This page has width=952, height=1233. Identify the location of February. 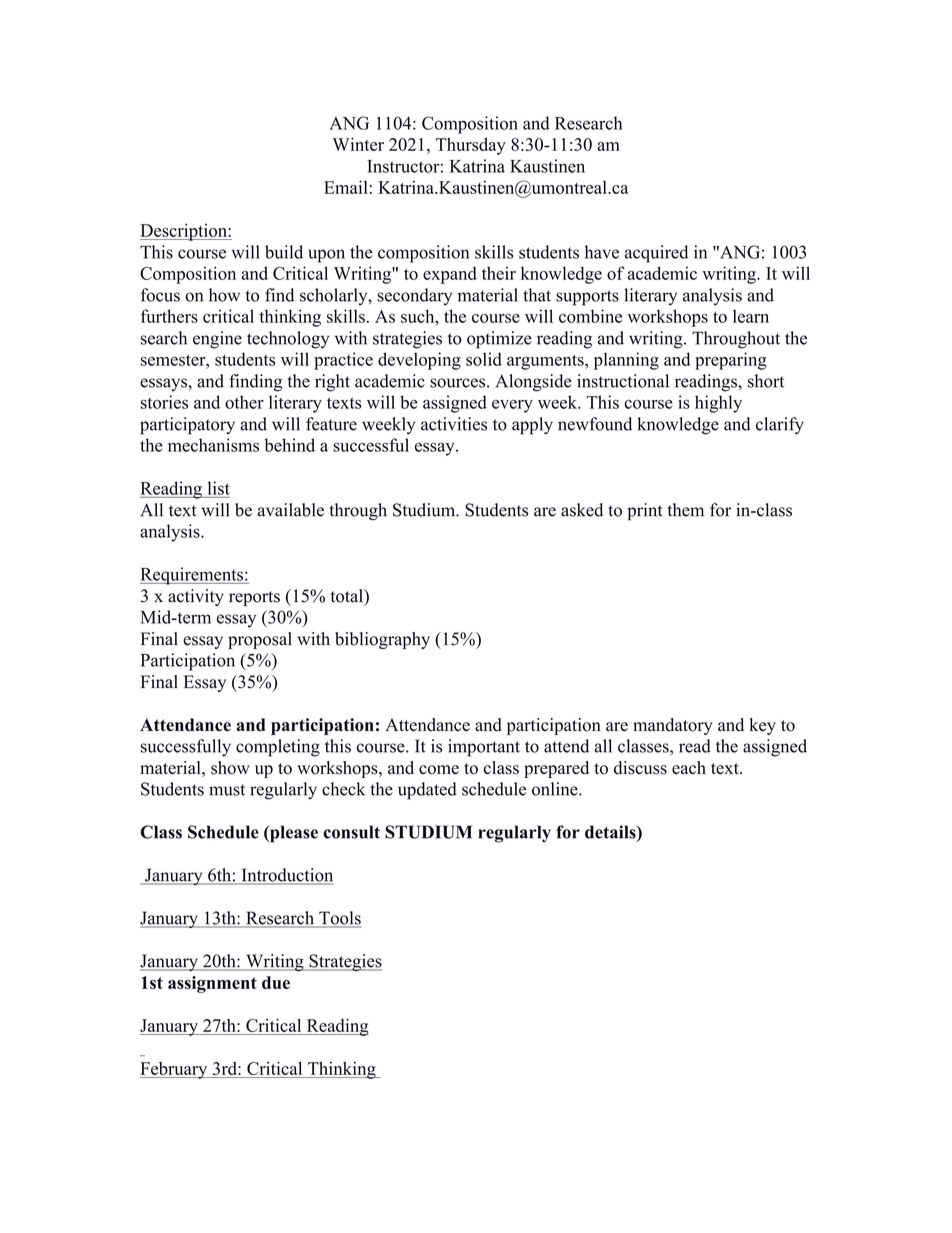
(175, 1070).
